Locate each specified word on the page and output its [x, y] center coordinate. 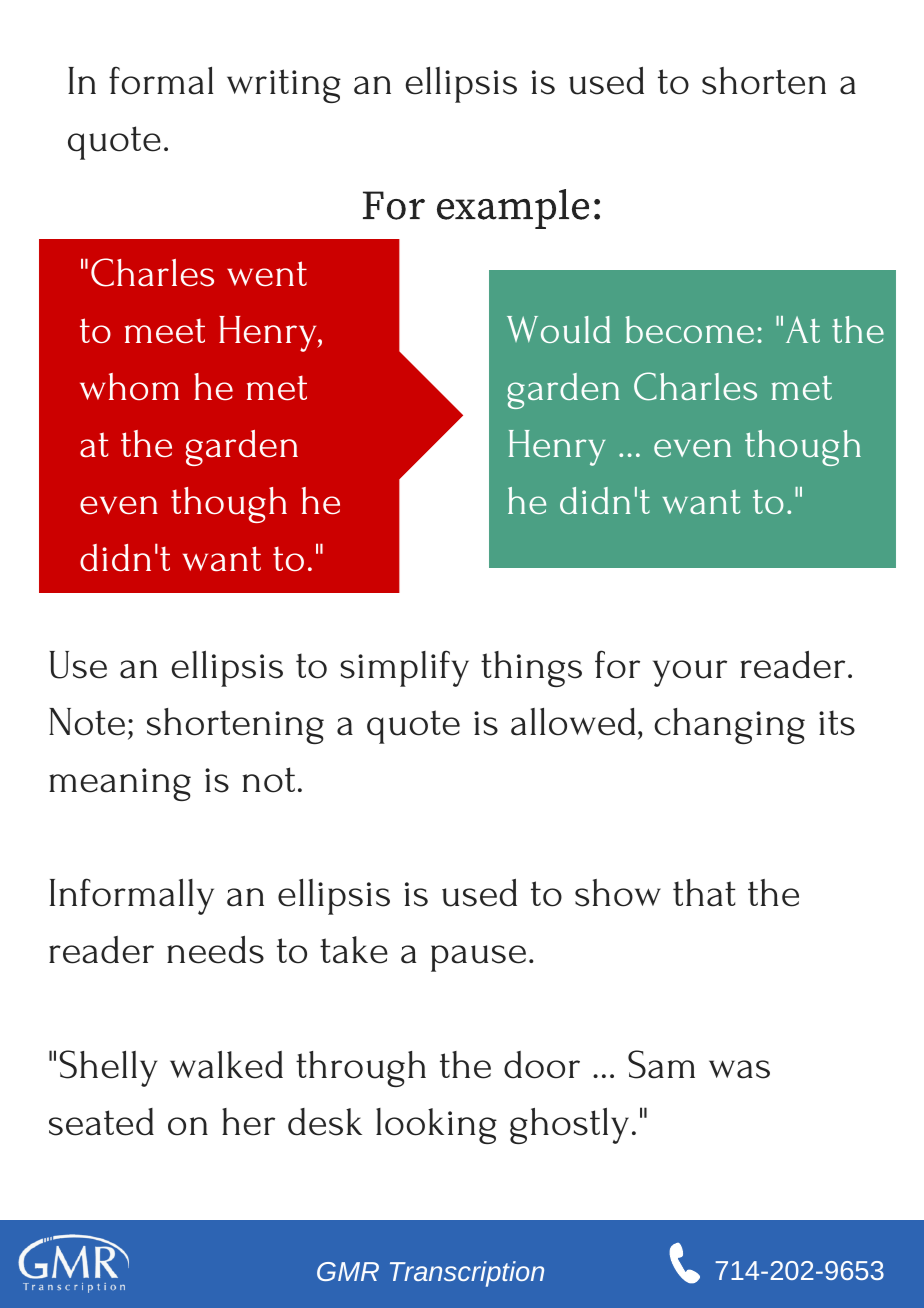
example [513, 209]
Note [87, 722]
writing [284, 86]
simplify [404, 668]
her [248, 1122]
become [690, 329]
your [690, 673]
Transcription [467, 1274]
